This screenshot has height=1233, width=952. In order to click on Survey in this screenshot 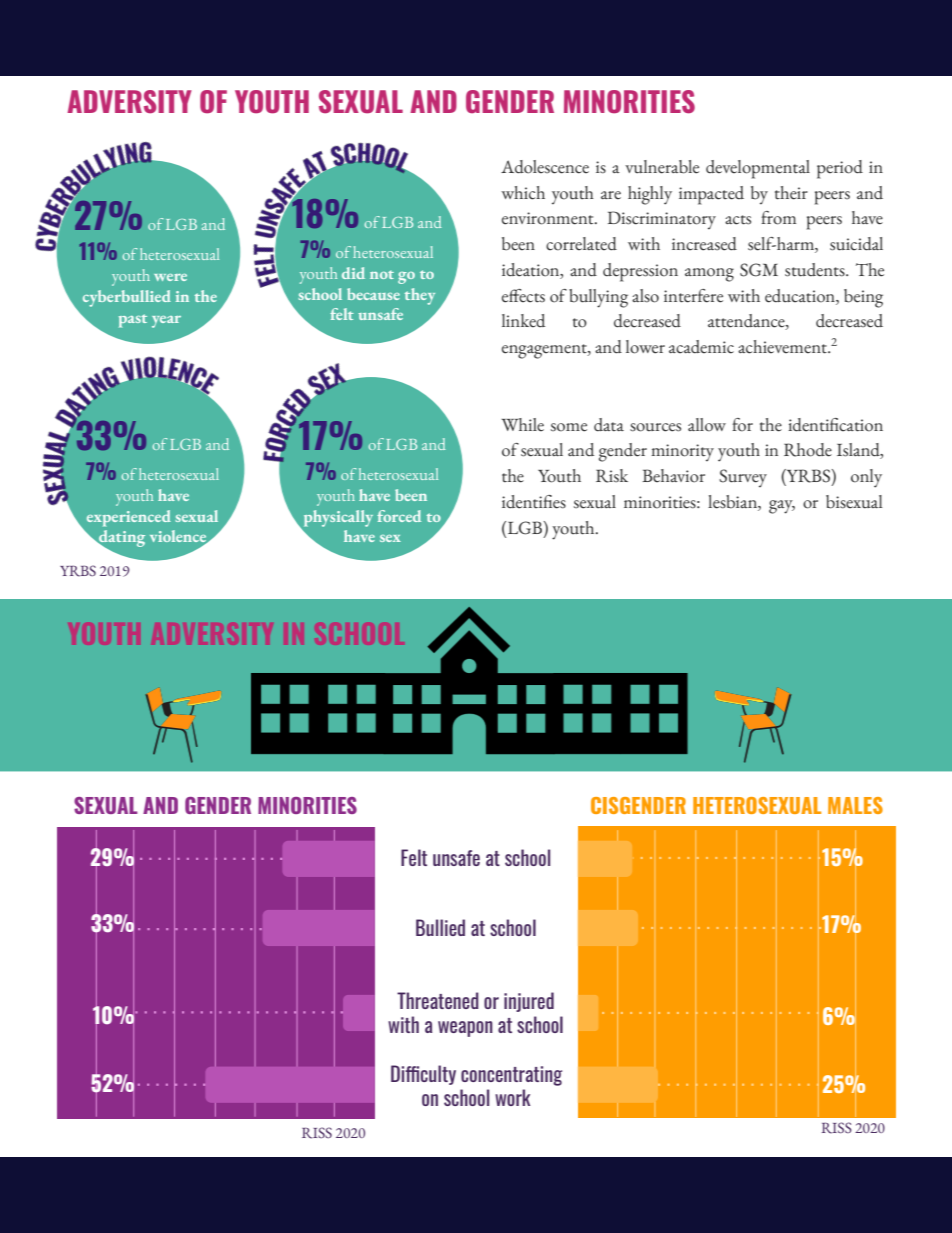, I will do `click(743, 478)`.
